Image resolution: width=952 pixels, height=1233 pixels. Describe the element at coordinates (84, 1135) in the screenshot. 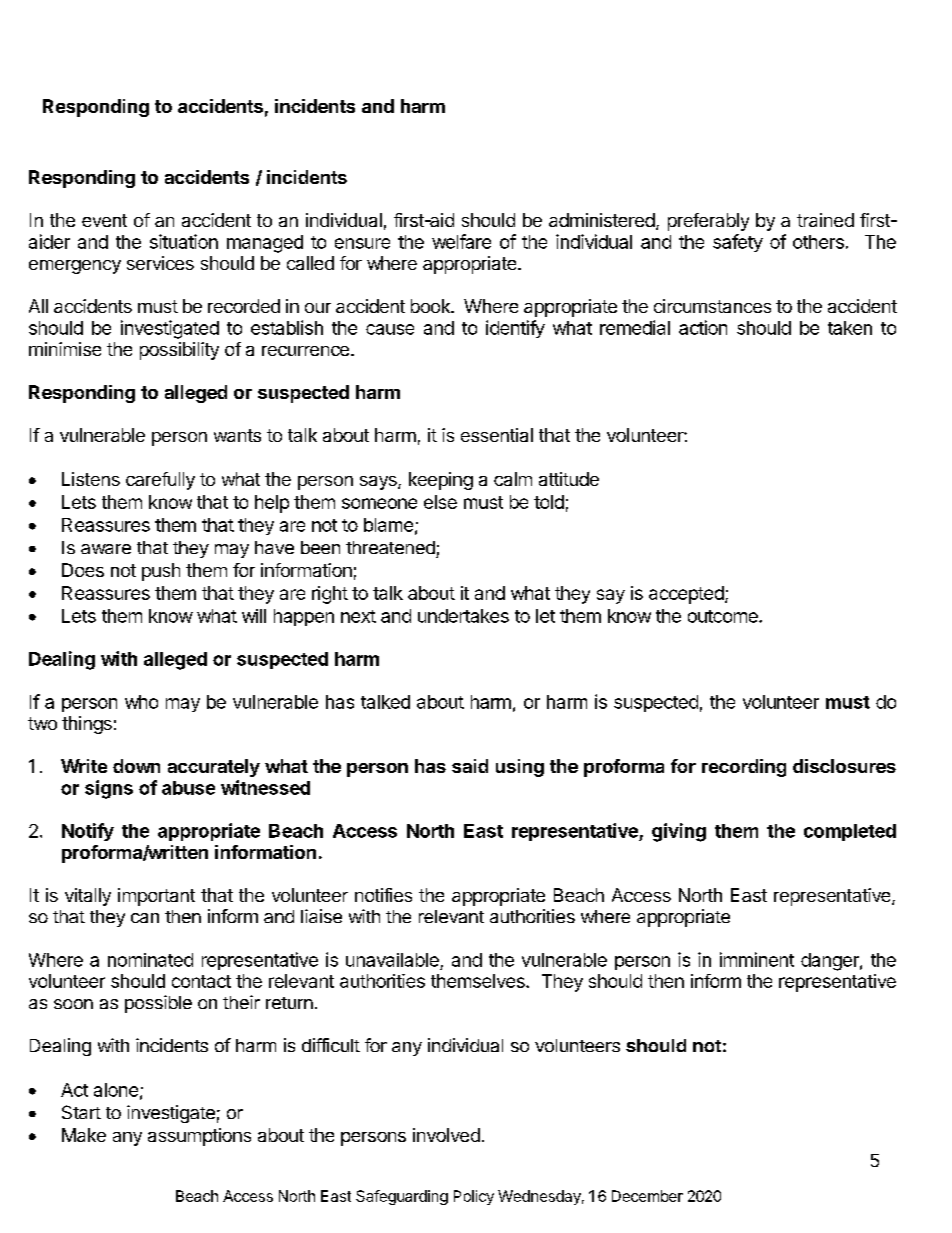

I see `Make` at that location.
